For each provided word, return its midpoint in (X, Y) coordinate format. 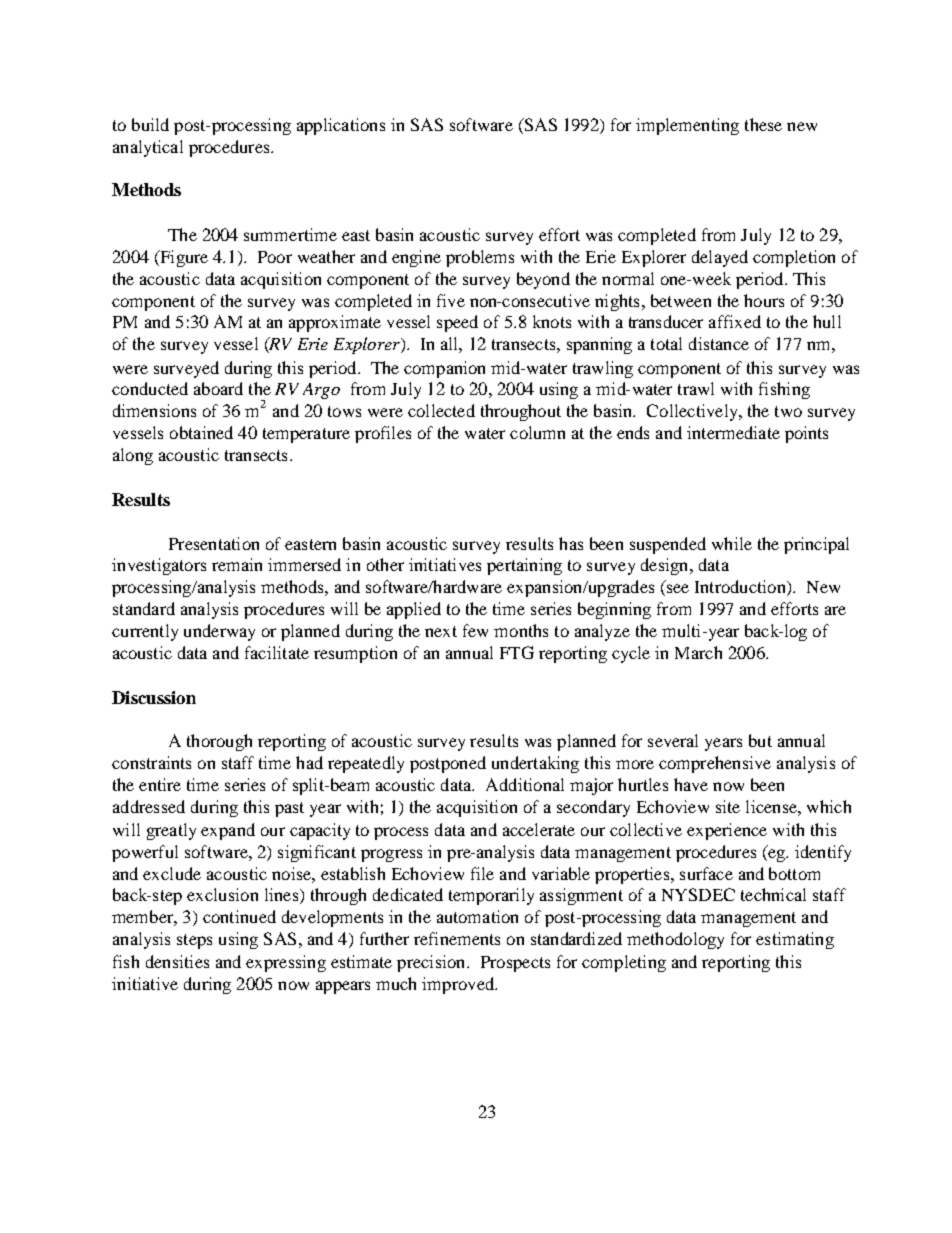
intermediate (733, 432)
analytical (148, 148)
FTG (517, 652)
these (763, 124)
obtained (201, 432)
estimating (795, 940)
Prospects (515, 964)
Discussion (154, 697)
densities (177, 961)
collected (441, 410)
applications (341, 126)
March (698, 652)
